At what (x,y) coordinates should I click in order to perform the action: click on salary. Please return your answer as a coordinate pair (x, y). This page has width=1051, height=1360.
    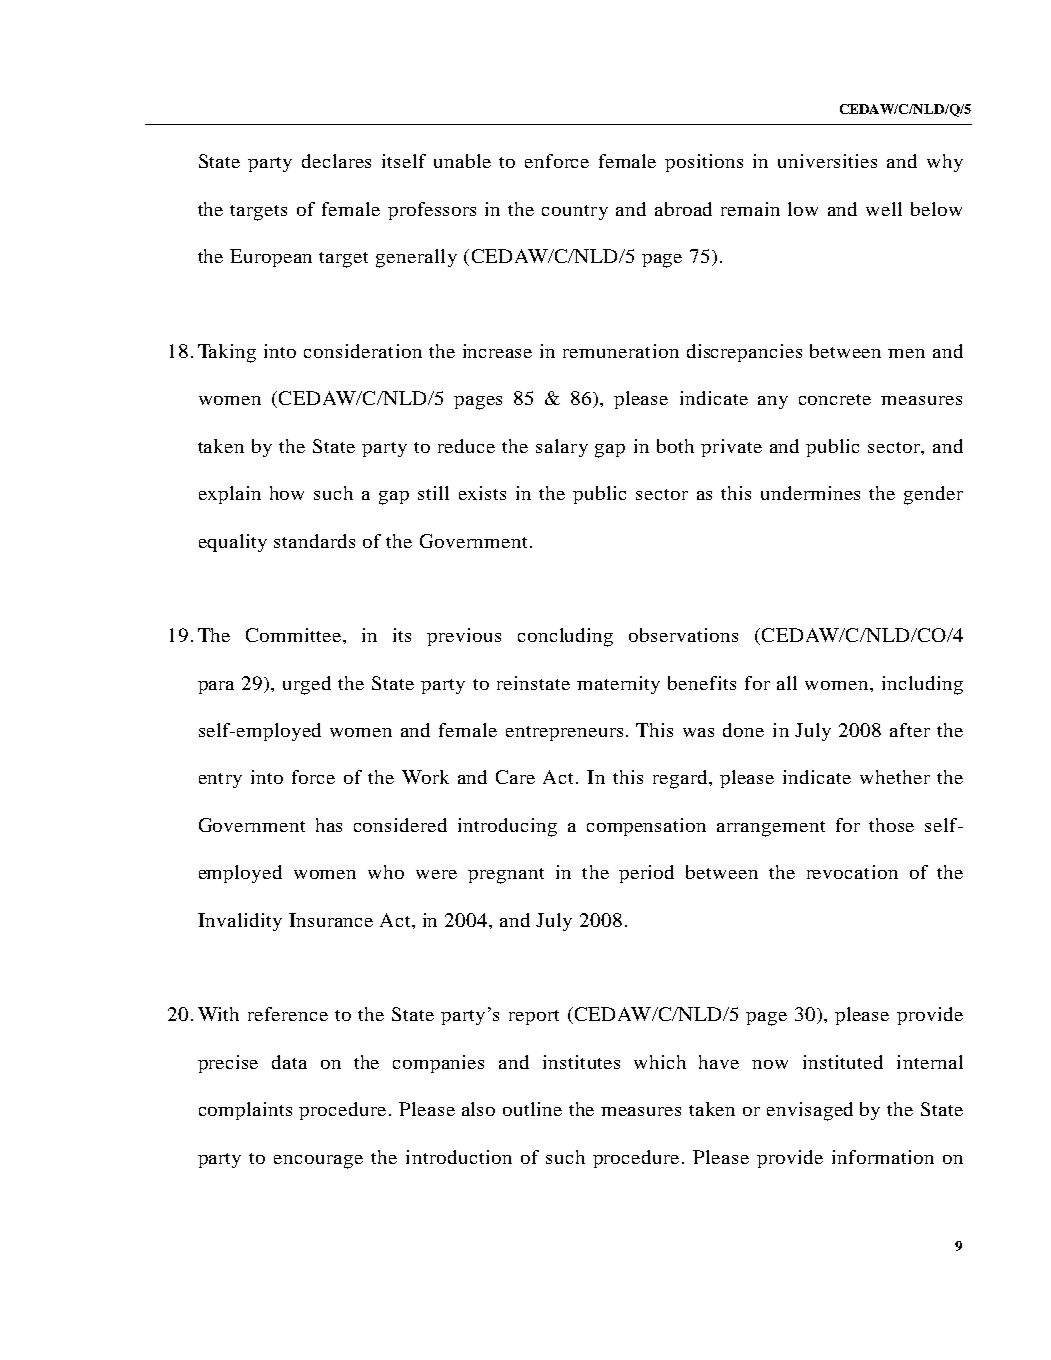
    Looking at the image, I should click on (562, 448).
